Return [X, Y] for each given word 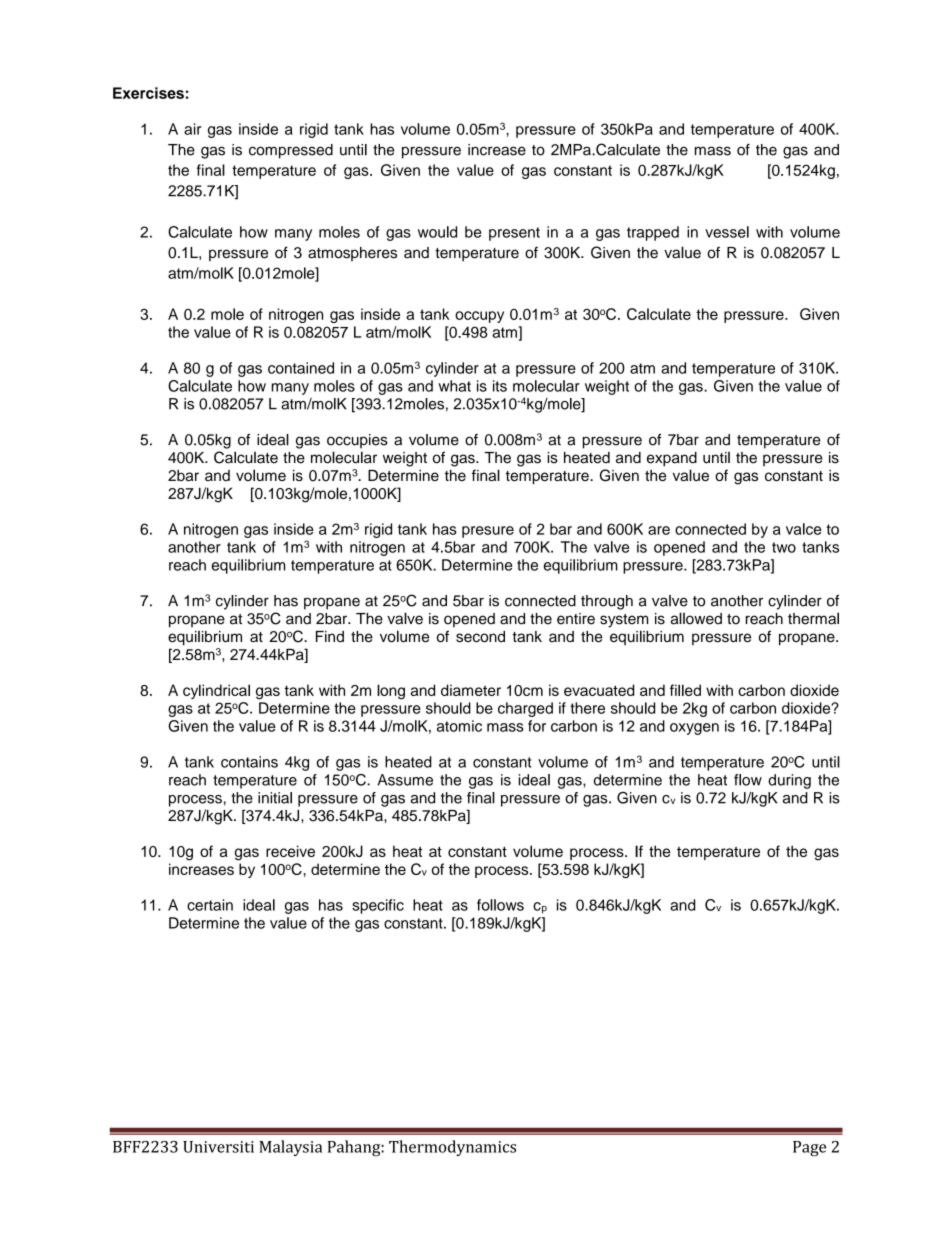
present [514, 234]
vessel [727, 232]
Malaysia [290, 1148]
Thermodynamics [452, 1148]
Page [809, 1148]
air [192, 129]
